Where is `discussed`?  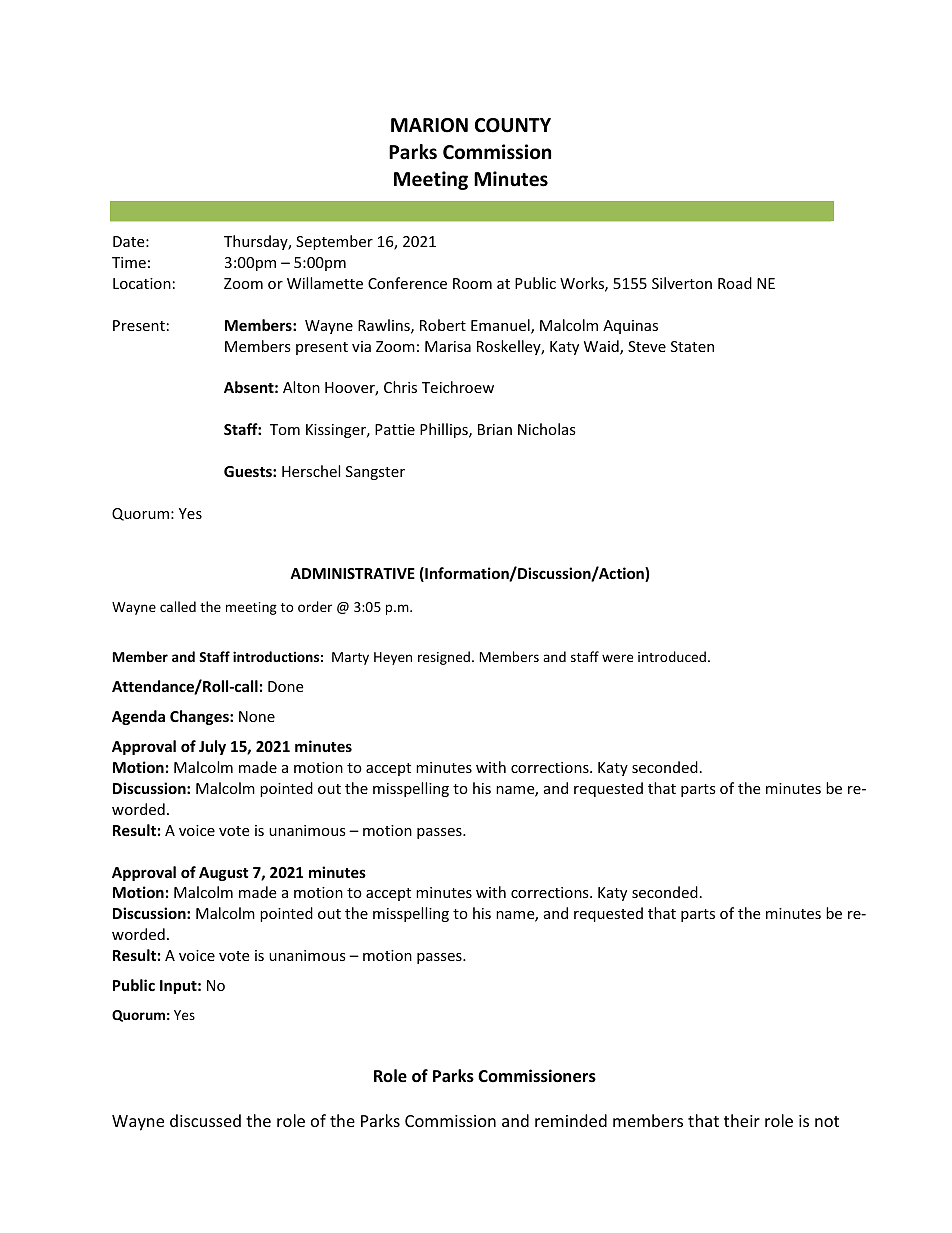 discussed is located at coordinates (205, 1120).
